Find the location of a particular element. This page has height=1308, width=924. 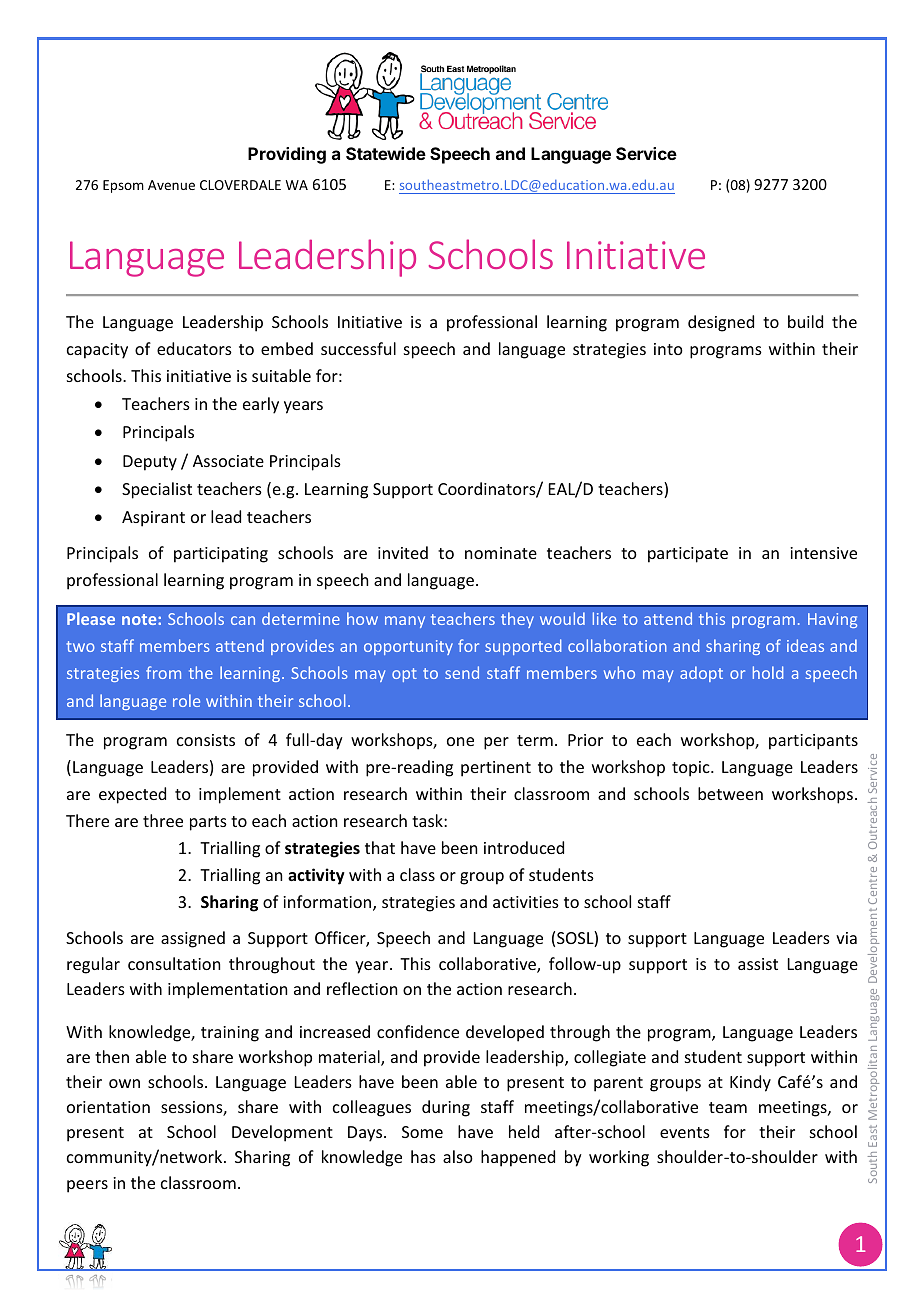

designed is located at coordinates (721, 323).
